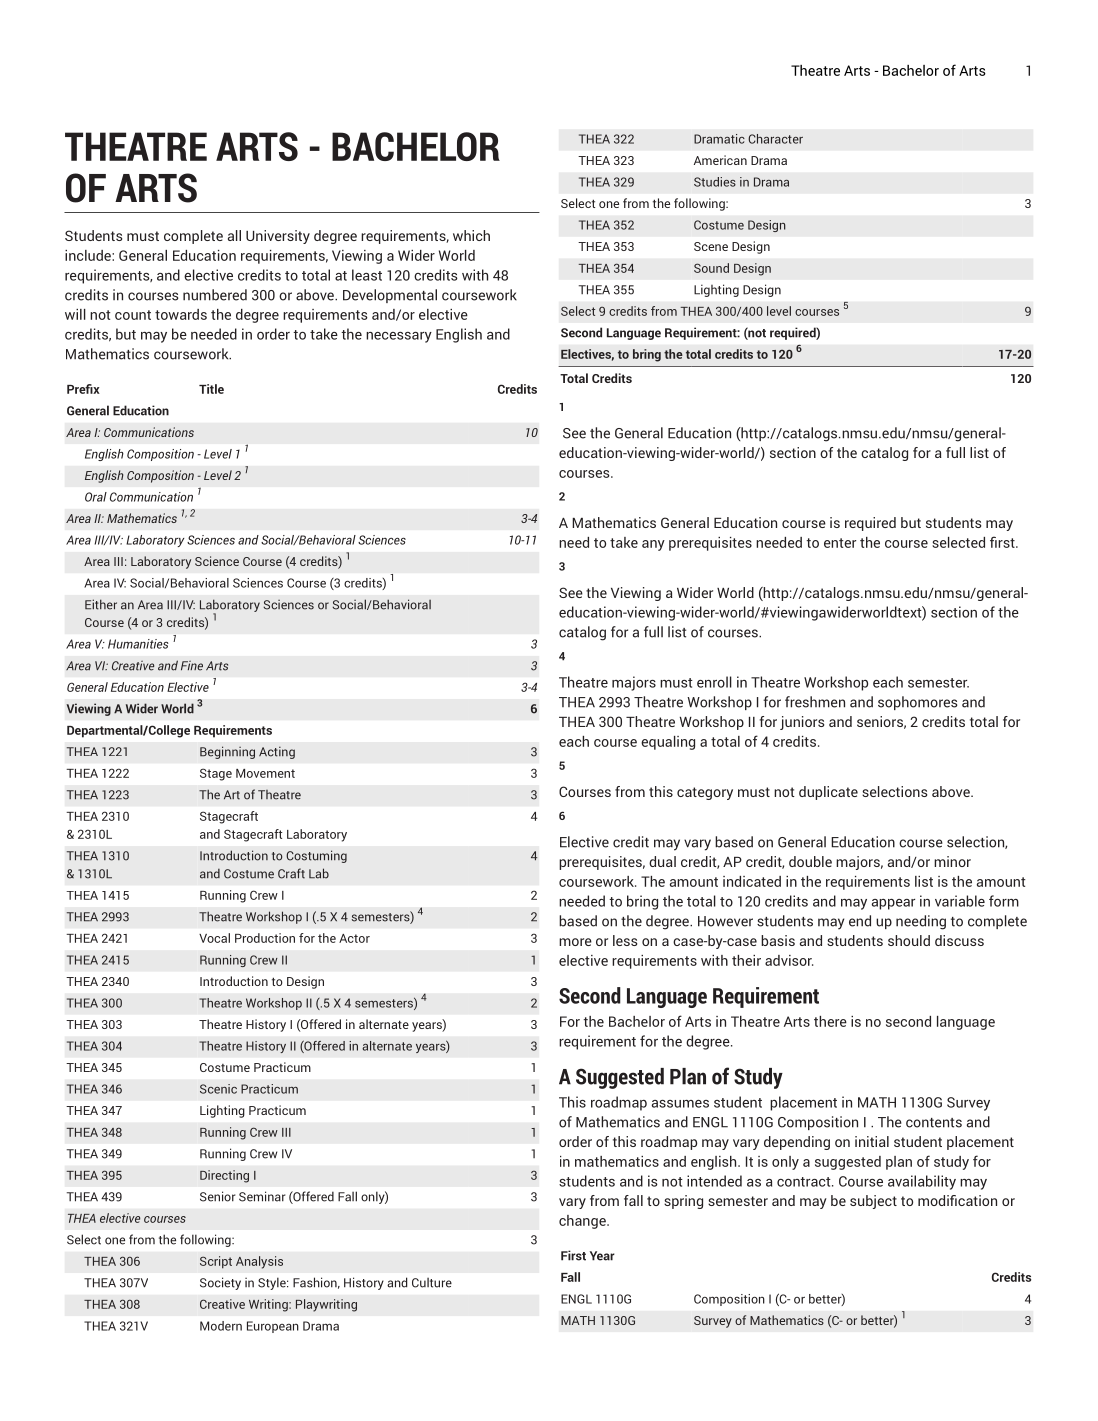 The height and width of the screenshot is (1421, 1098). Describe the element at coordinates (653, 545) in the screenshot. I see `any` at that location.
